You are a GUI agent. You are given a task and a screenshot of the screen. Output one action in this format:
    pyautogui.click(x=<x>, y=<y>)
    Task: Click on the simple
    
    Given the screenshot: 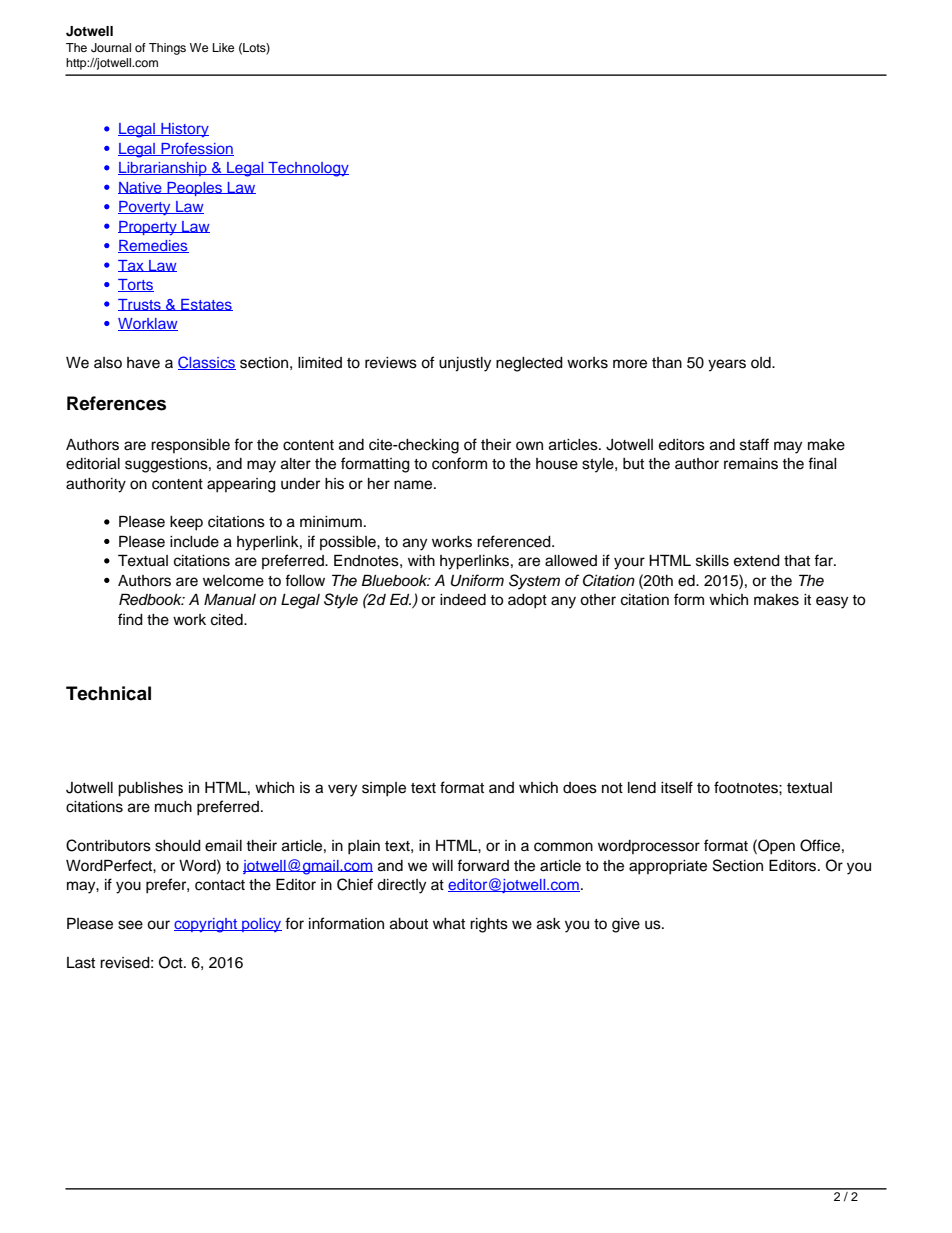 What is the action you would take?
    pyautogui.click(x=384, y=789)
